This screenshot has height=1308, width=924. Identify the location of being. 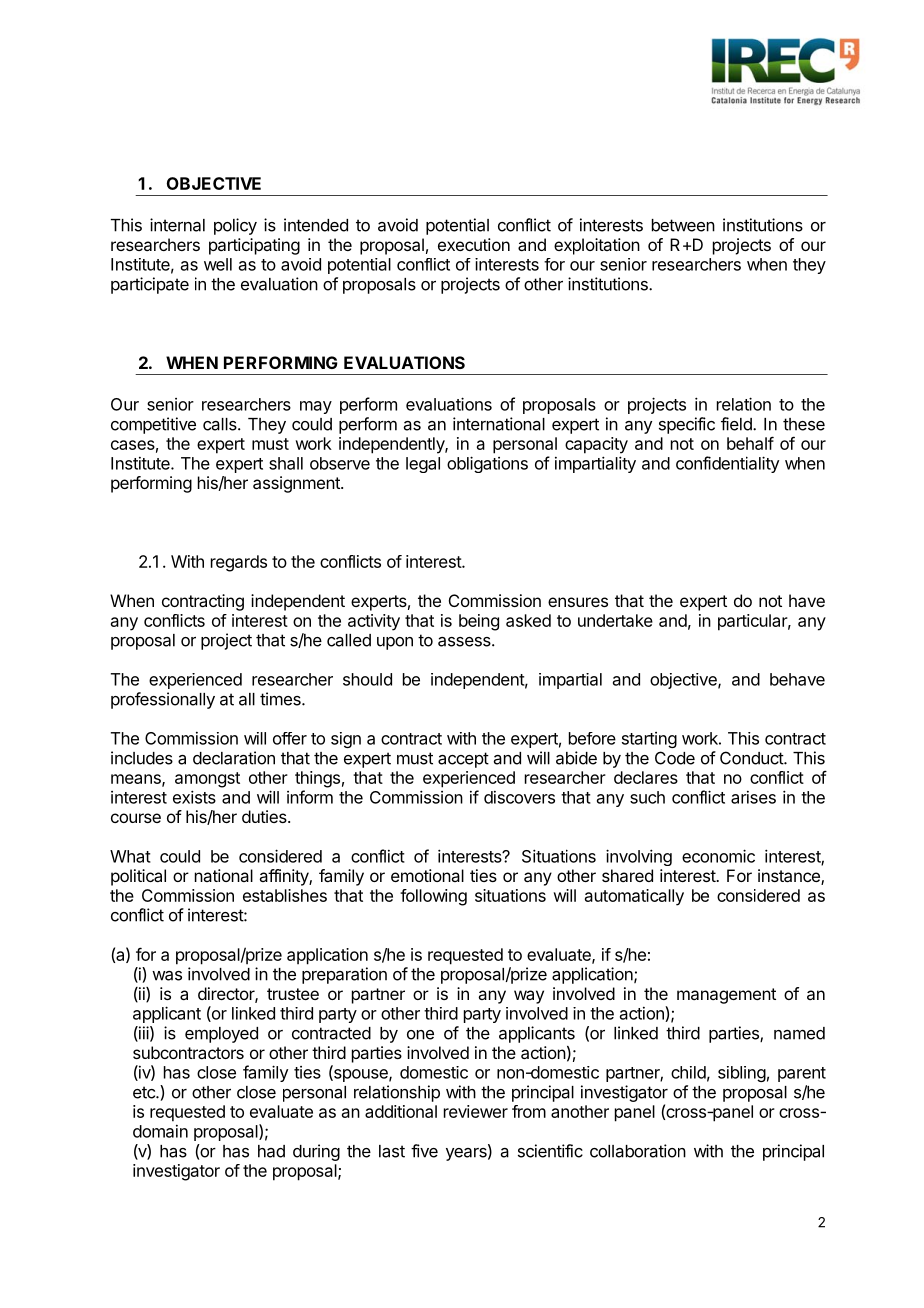
(479, 622).
